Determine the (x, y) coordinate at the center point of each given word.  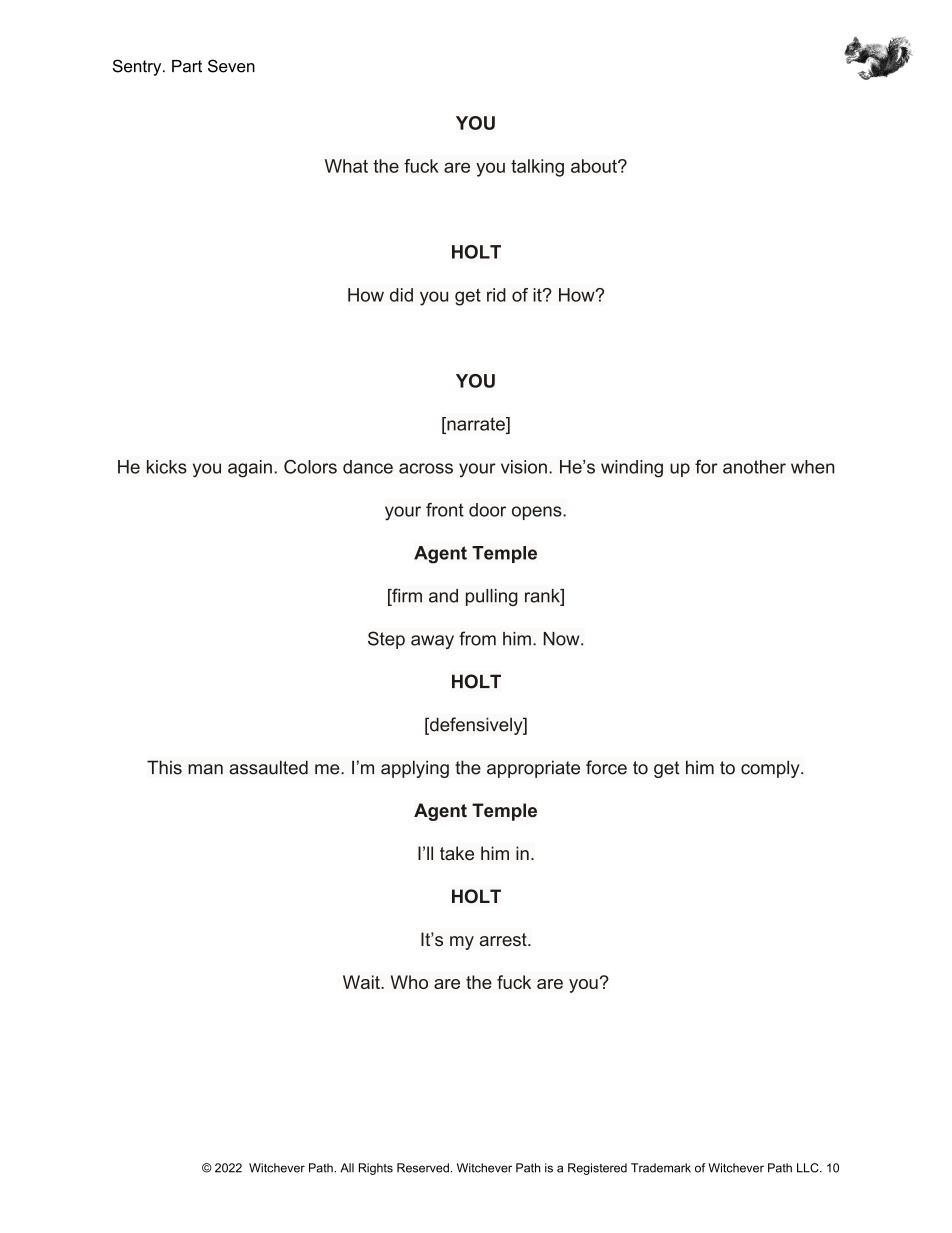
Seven (231, 66)
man (205, 769)
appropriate (533, 769)
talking (537, 168)
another (754, 467)
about (595, 166)
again (250, 469)
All (347, 1168)
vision (524, 467)
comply (771, 769)
